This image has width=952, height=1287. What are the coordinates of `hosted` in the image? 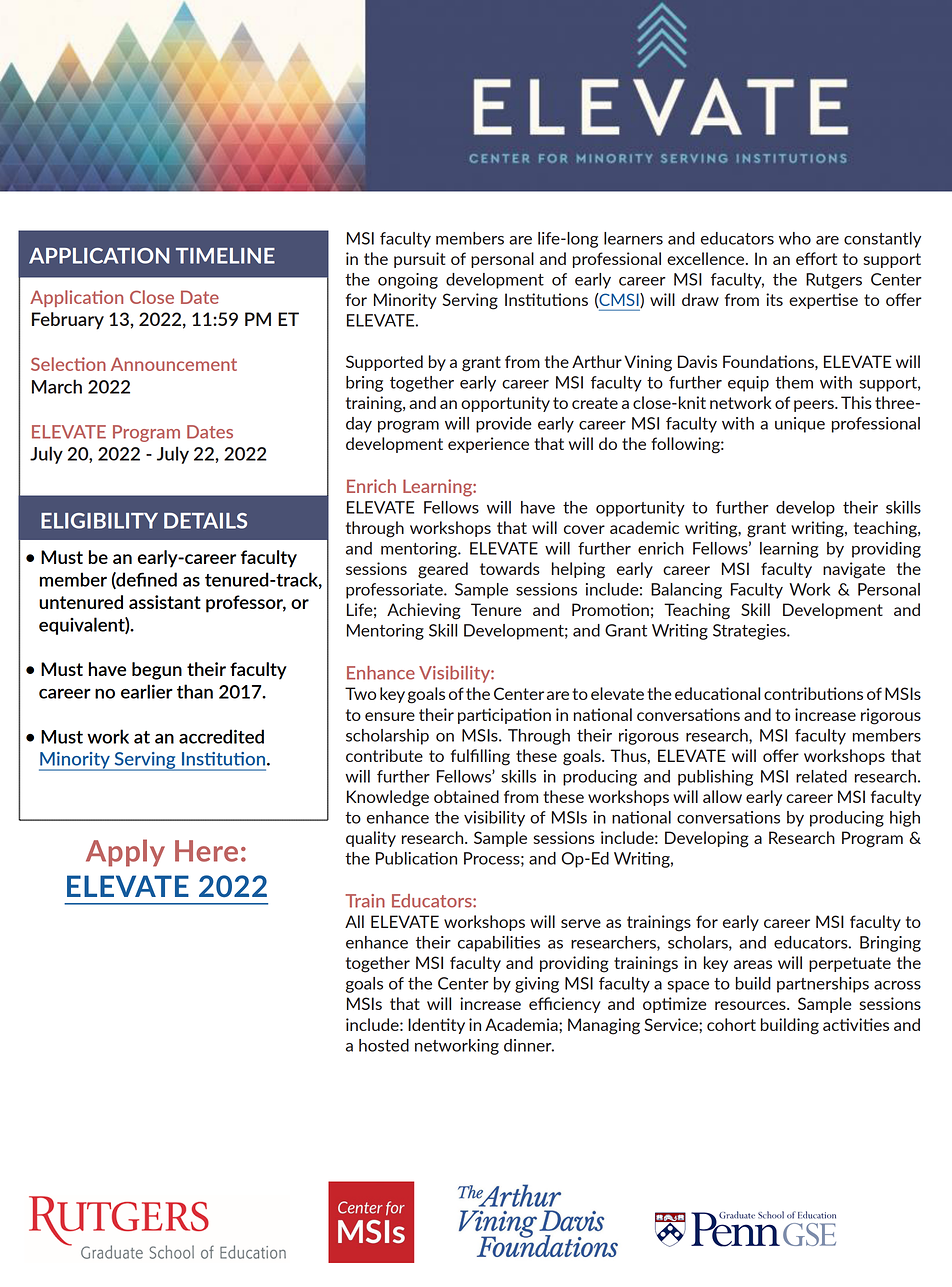 It's located at (384, 1045).
